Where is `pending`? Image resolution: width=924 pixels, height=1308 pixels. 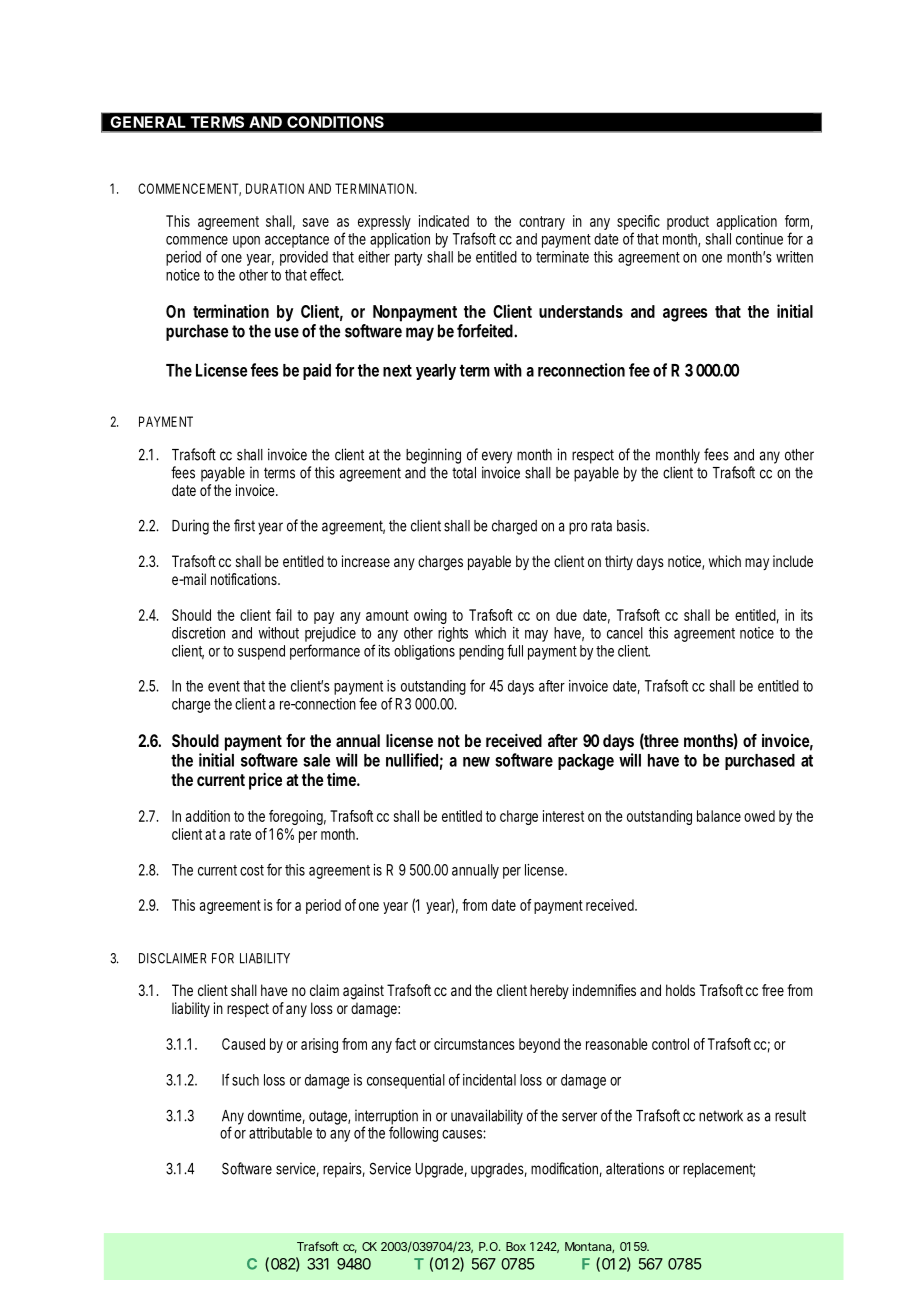
pending is located at coordinates (481, 652).
